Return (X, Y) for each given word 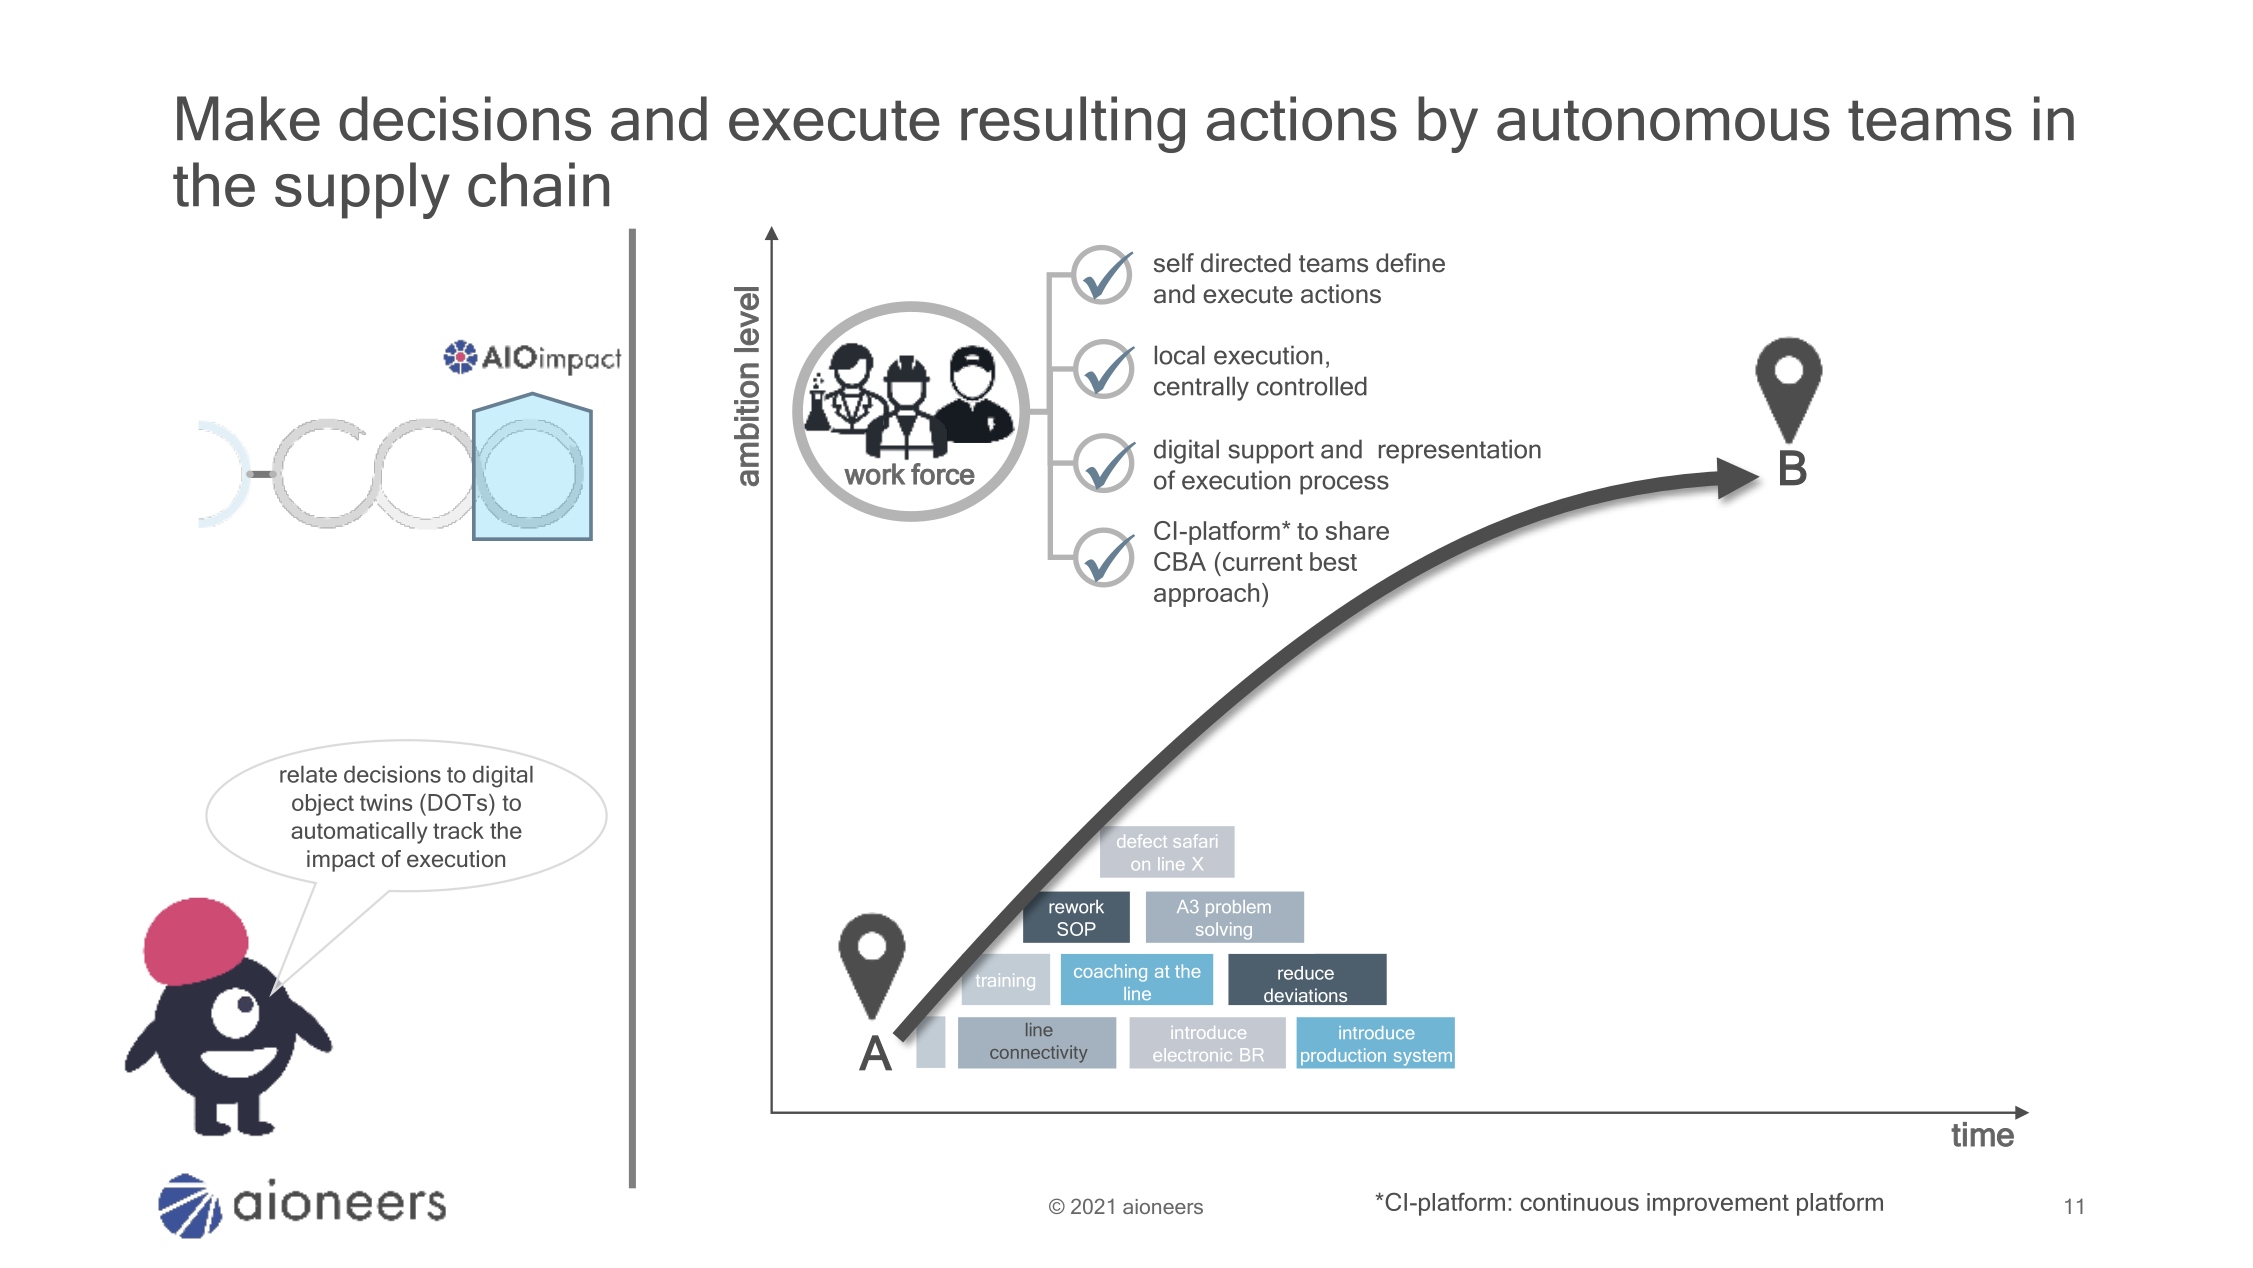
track (458, 830)
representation (1460, 451)
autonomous (1663, 120)
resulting (1073, 124)
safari (1195, 841)
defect (1142, 841)
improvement (1718, 1204)
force (943, 474)
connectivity (1039, 1054)
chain (538, 184)
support (1271, 452)
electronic (1193, 1054)
